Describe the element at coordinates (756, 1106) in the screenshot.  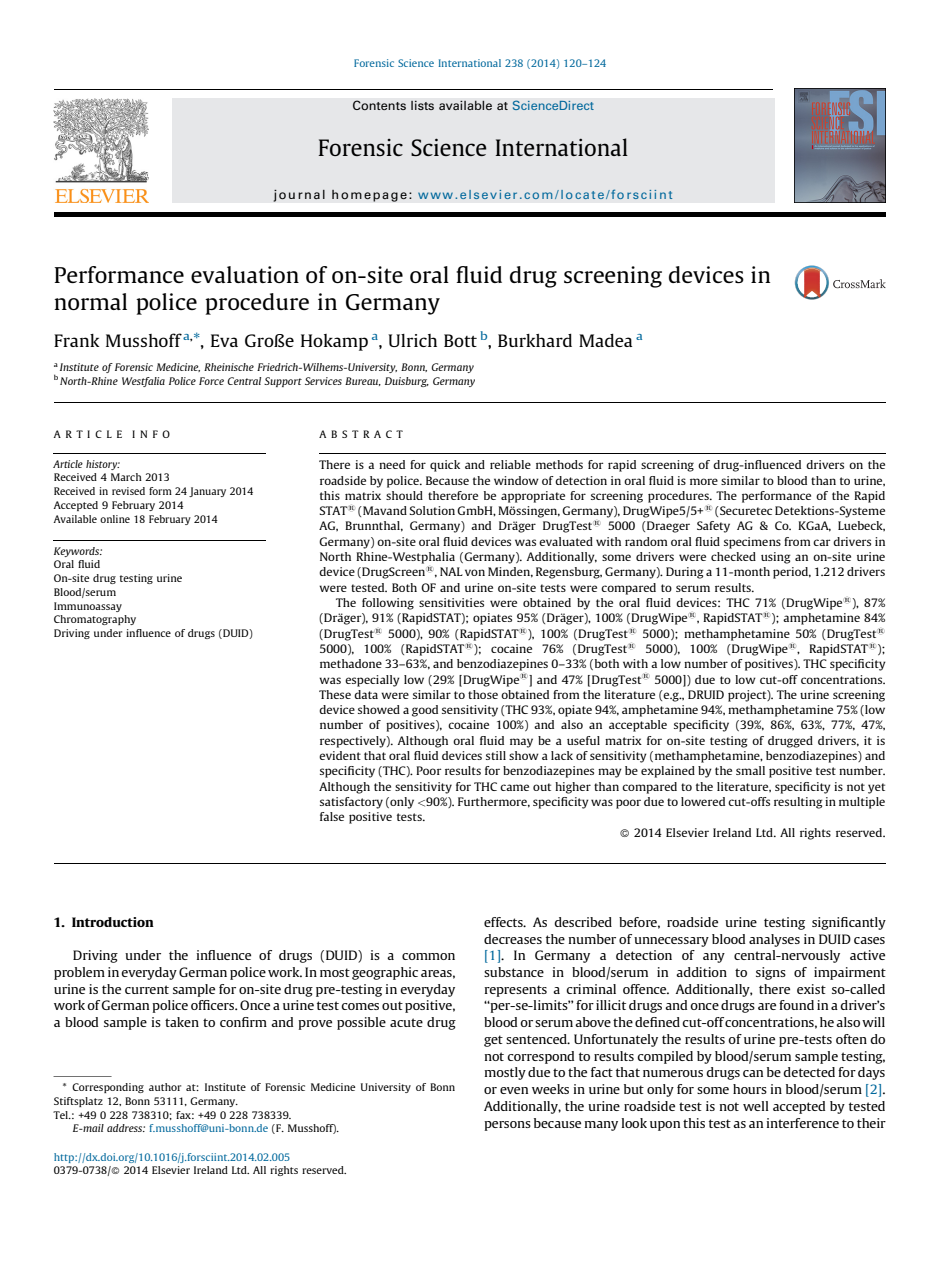
I see `well` at that location.
